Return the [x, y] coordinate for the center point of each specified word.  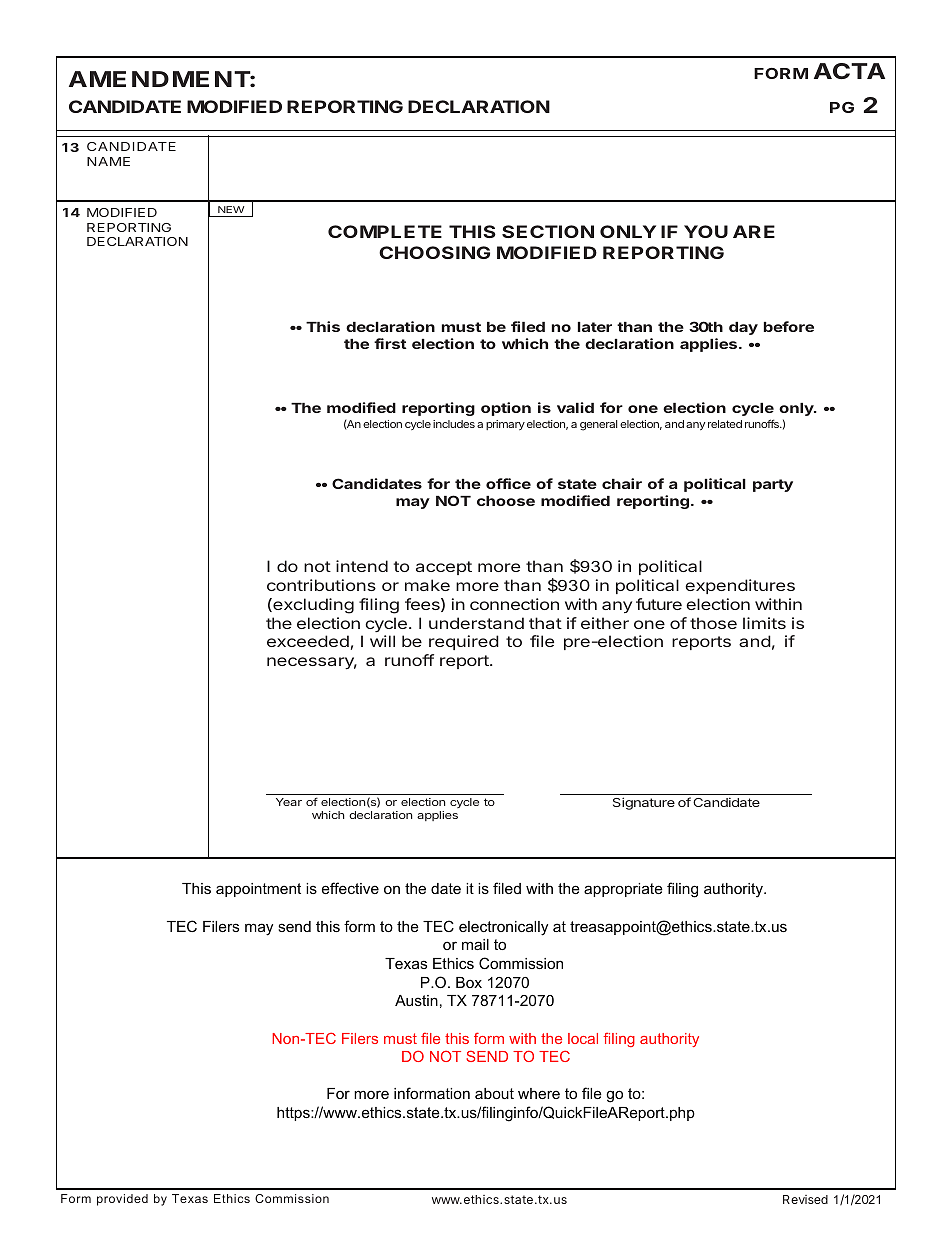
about [494, 1093]
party [773, 485]
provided [122, 1200]
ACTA [849, 71]
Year [289, 802]
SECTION [548, 231]
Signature [644, 803]
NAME [108, 161]
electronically [503, 928]
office [508, 483]
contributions [321, 585]
